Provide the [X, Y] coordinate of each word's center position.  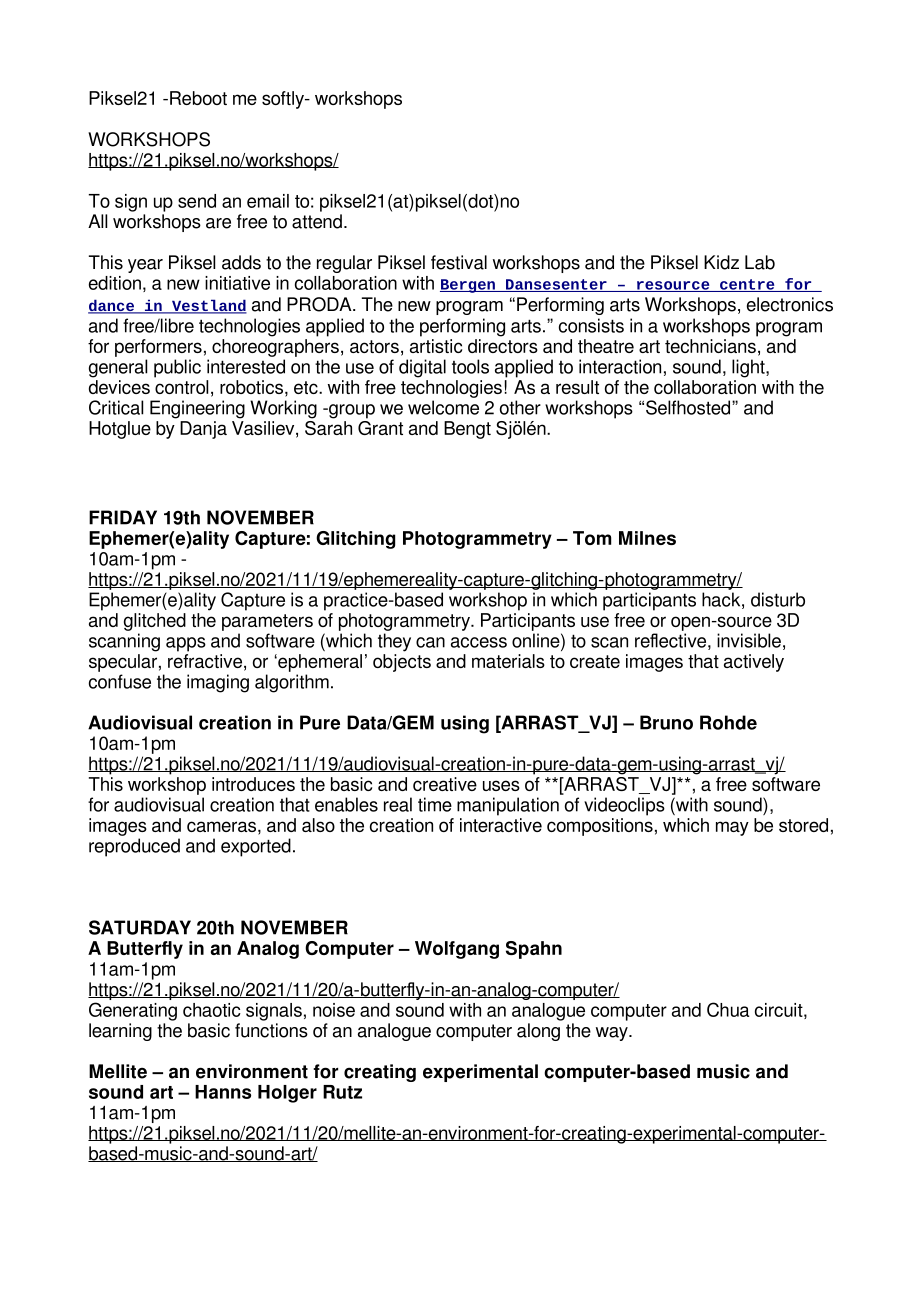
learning [120, 1032]
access [479, 642]
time [435, 804]
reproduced [134, 847]
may [732, 828]
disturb [778, 599]
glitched [155, 622]
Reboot [198, 98]
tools [470, 366]
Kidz [721, 262]
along [538, 1032]
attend [317, 221]
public [177, 368]
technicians [710, 346]
